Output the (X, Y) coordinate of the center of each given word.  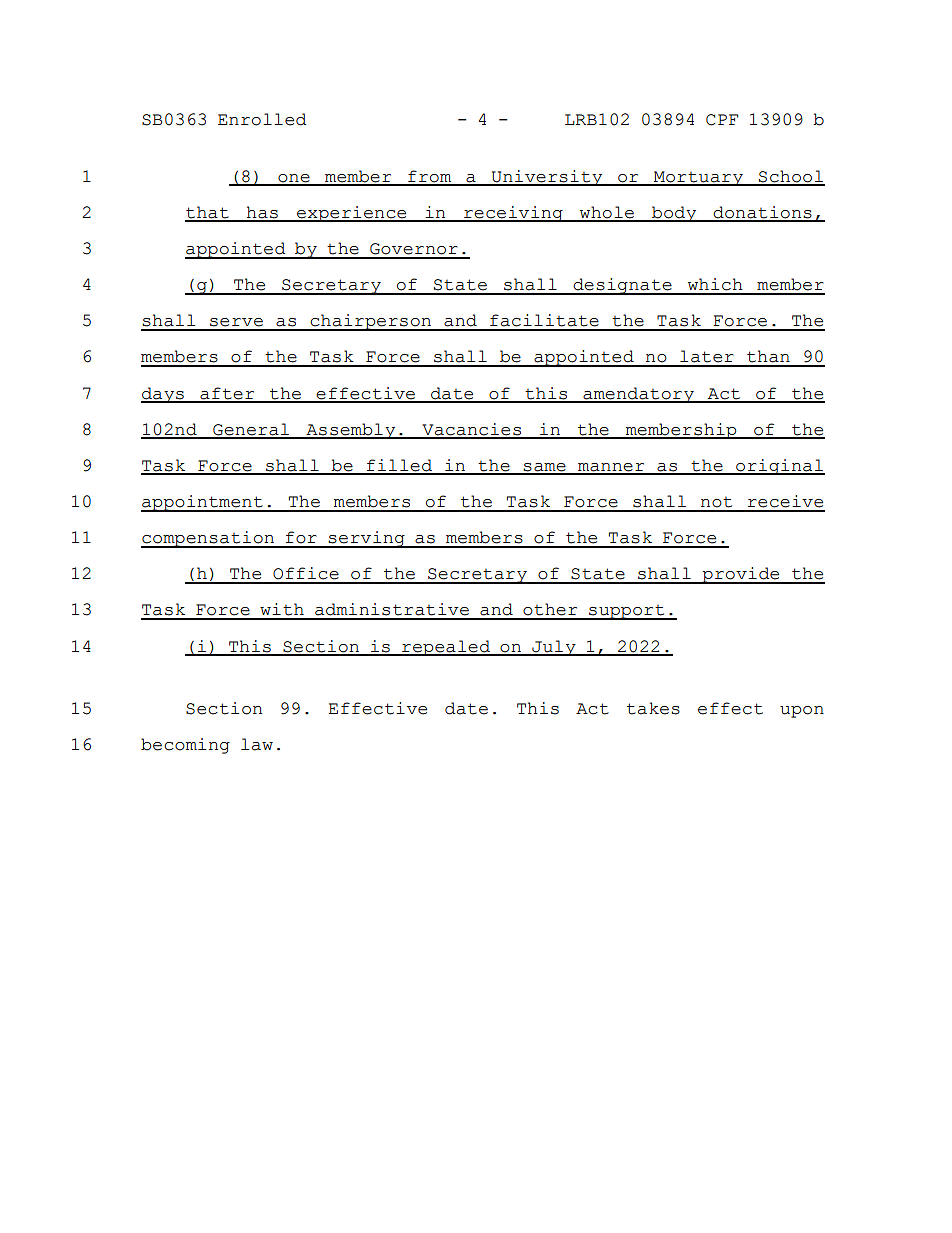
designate (622, 286)
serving (367, 539)
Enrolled (262, 119)
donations (763, 213)
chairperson (370, 322)
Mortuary (698, 178)
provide (741, 575)
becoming (185, 746)
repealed (446, 648)
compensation (208, 539)
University (547, 178)
